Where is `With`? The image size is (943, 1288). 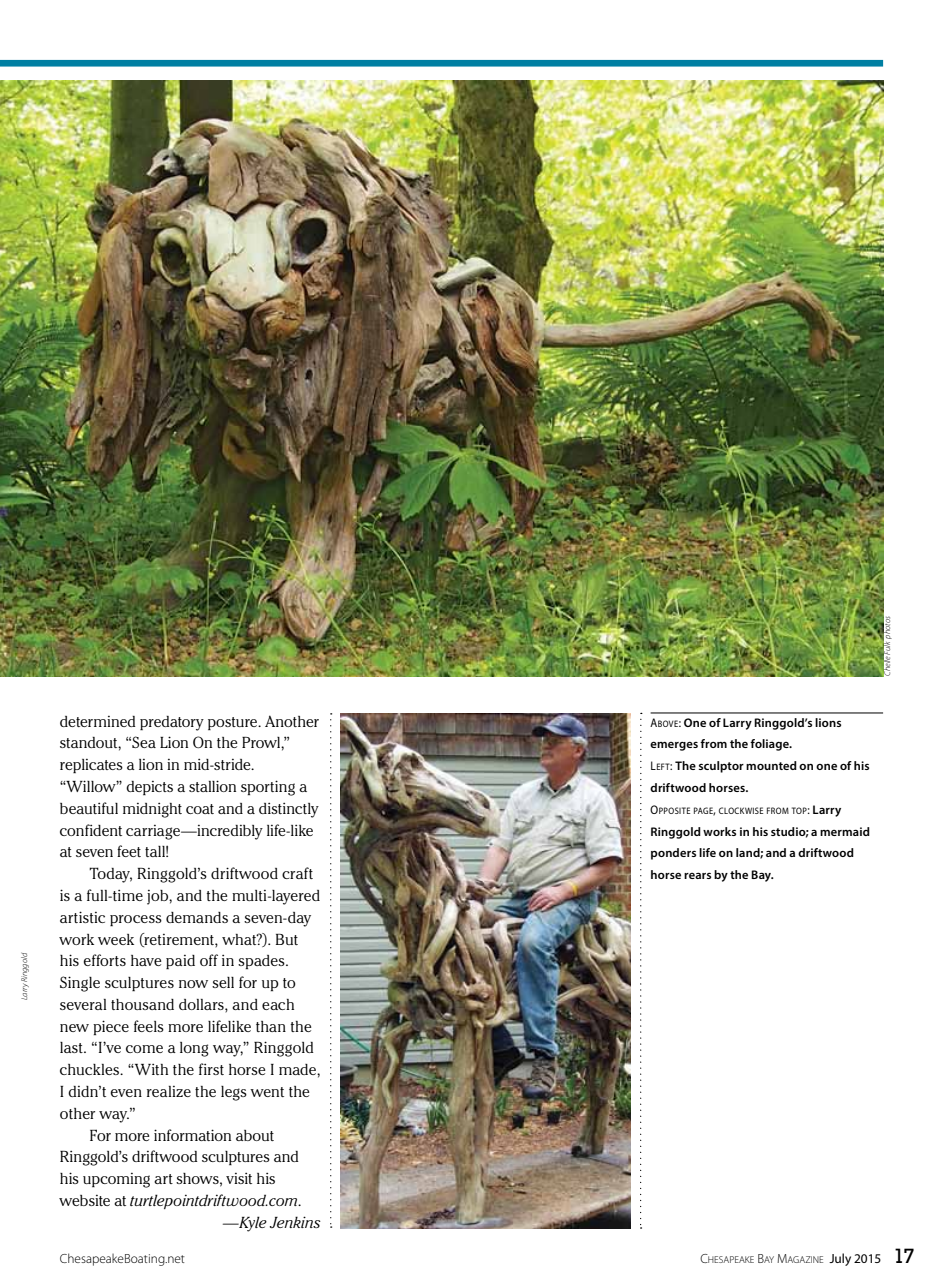 With is located at coordinates (150, 1069).
